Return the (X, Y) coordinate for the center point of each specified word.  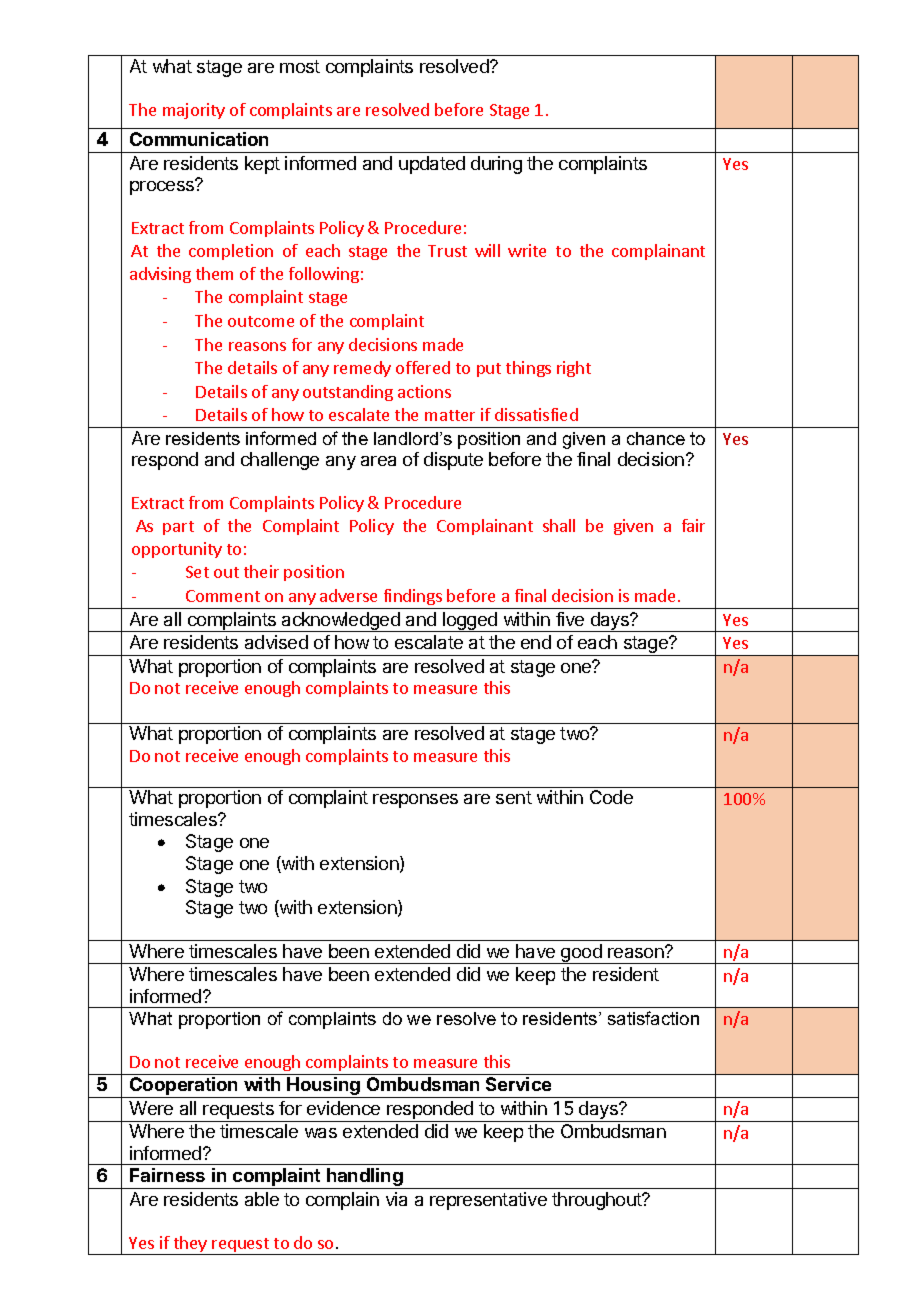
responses (415, 801)
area (378, 461)
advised (276, 642)
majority (194, 111)
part (178, 528)
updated (432, 165)
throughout (598, 1201)
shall (559, 525)
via (396, 1199)
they (190, 1245)
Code (611, 797)
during (496, 165)
